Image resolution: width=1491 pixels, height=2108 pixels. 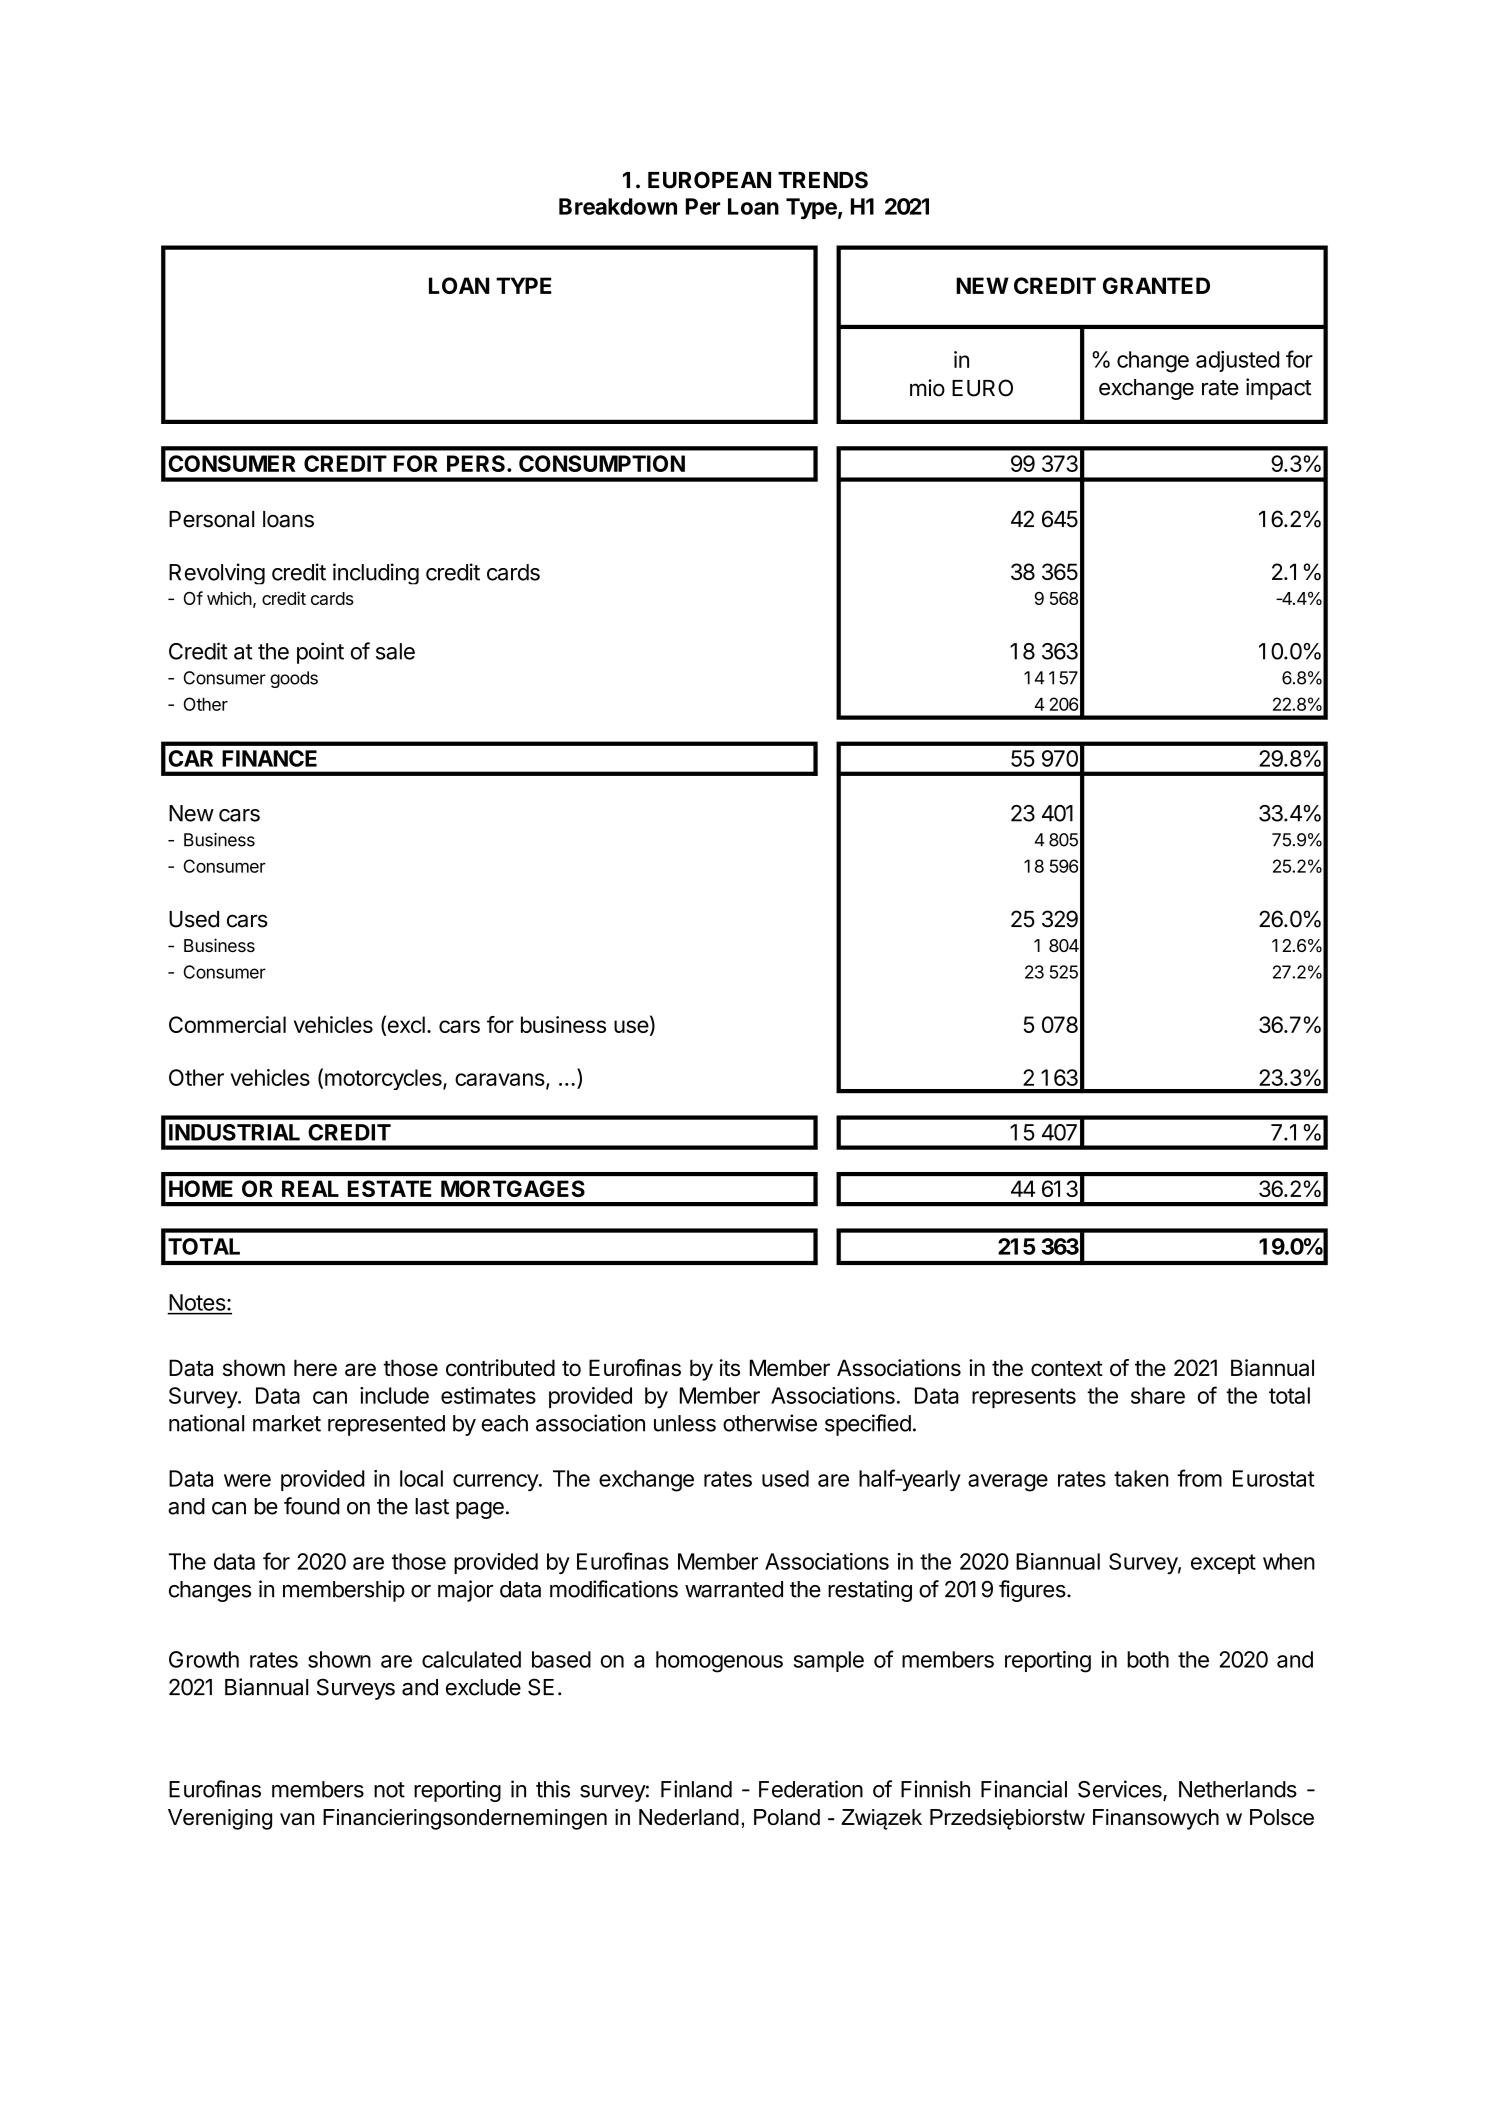 What do you see at coordinates (310, 1188) in the screenshot?
I see `REAL` at bounding box center [310, 1188].
